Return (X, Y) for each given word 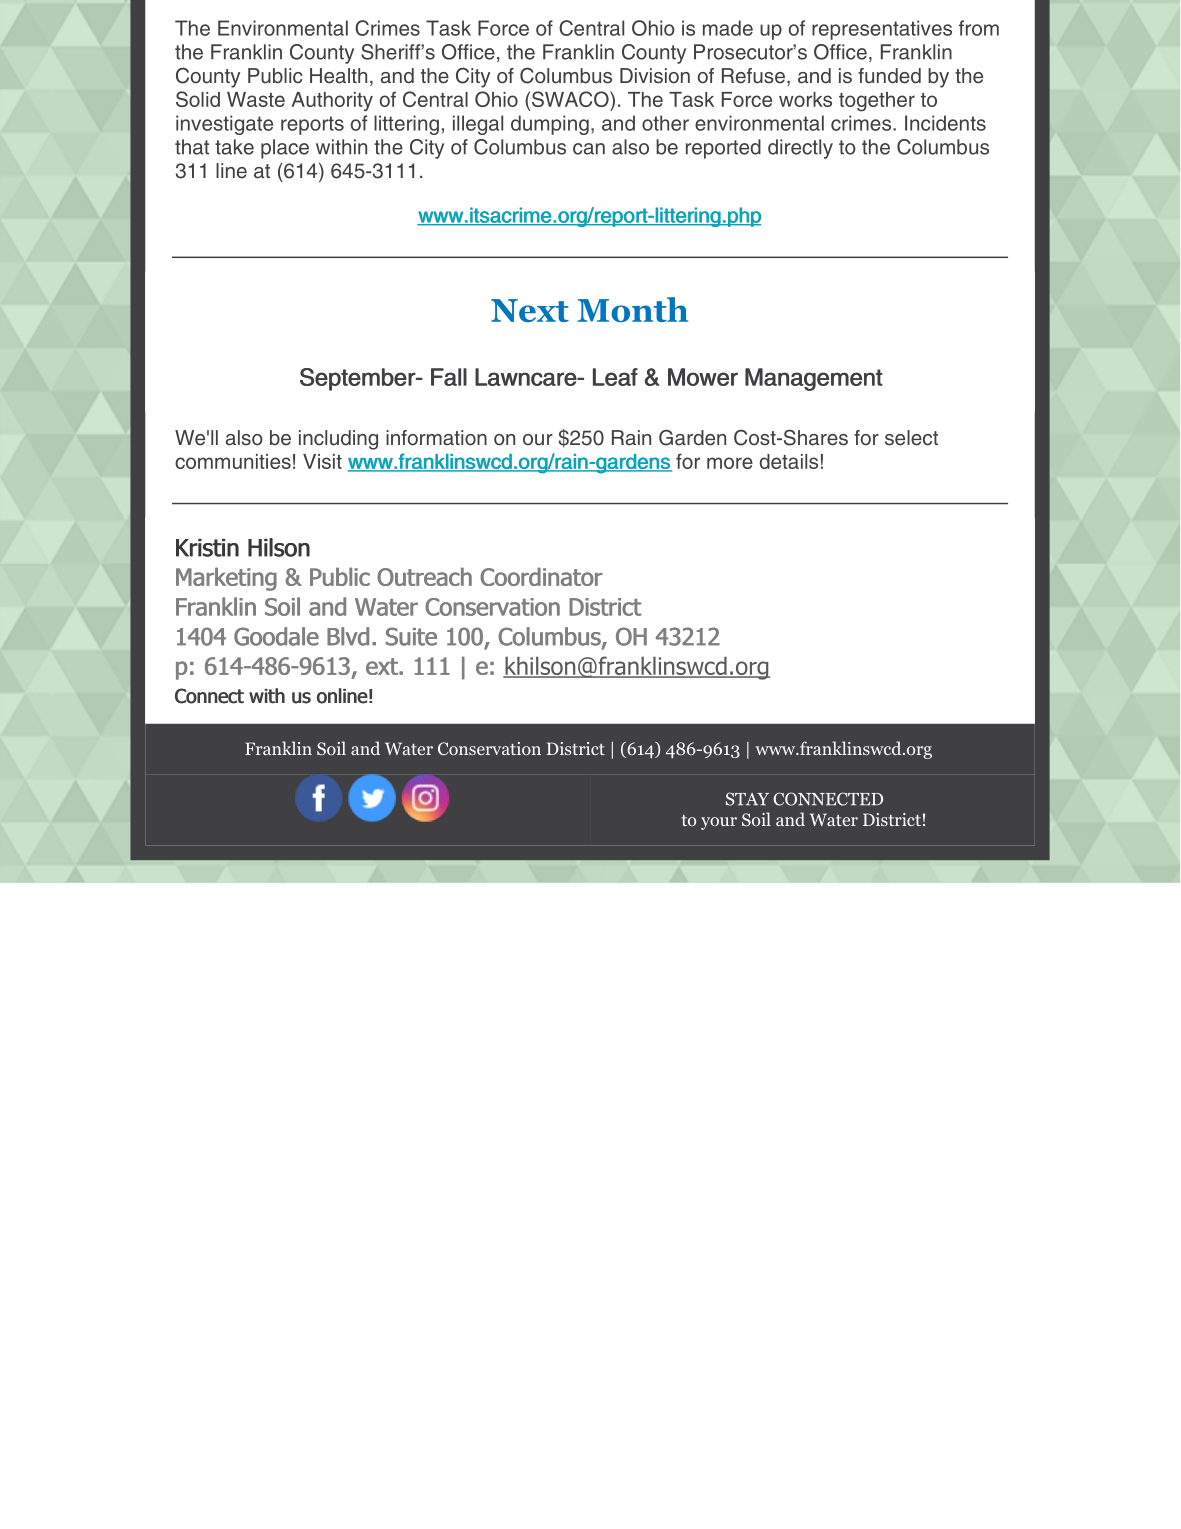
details (789, 461)
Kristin (207, 548)
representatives (882, 30)
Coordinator (541, 576)
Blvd (348, 636)
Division (655, 76)
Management (814, 379)
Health (338, 76)
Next (530, 310)
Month (632, 309)
